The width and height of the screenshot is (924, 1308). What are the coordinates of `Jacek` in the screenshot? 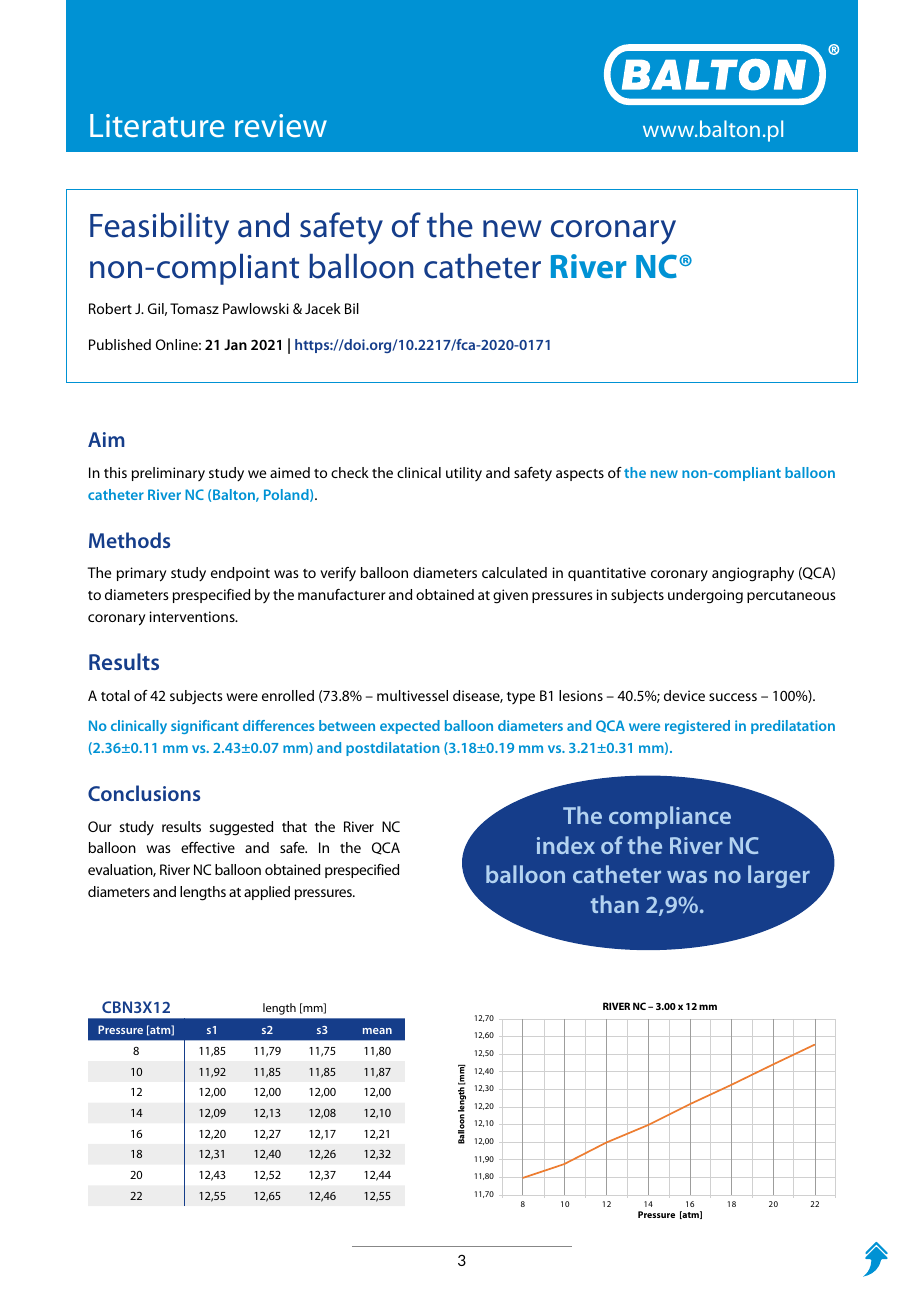 It's located at (323, 308).
